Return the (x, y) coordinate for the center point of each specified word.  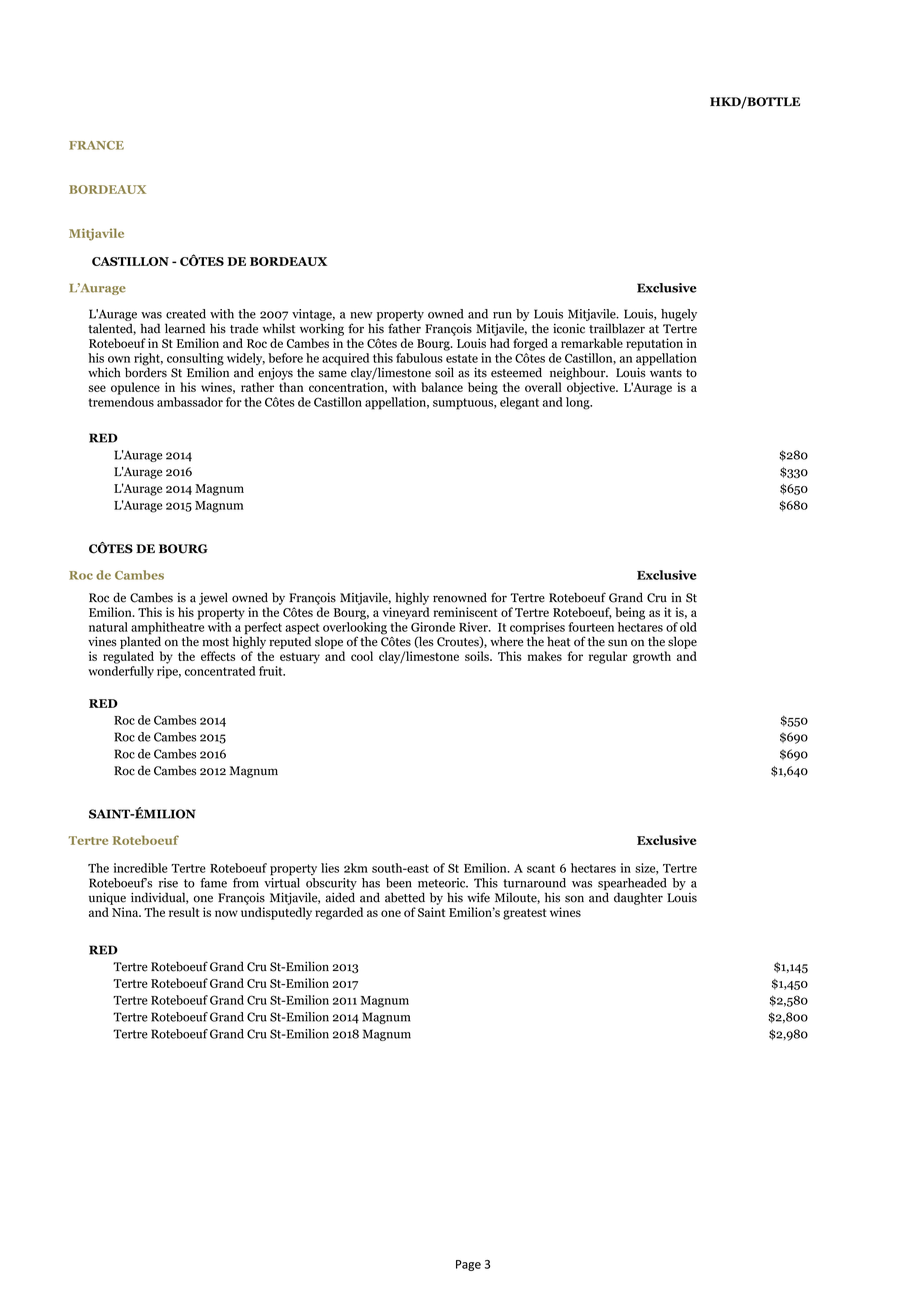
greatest (525, 914)
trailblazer (617, 328)
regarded (339, 913)
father (404, 328)
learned (185, 328)
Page (468, 1265)
